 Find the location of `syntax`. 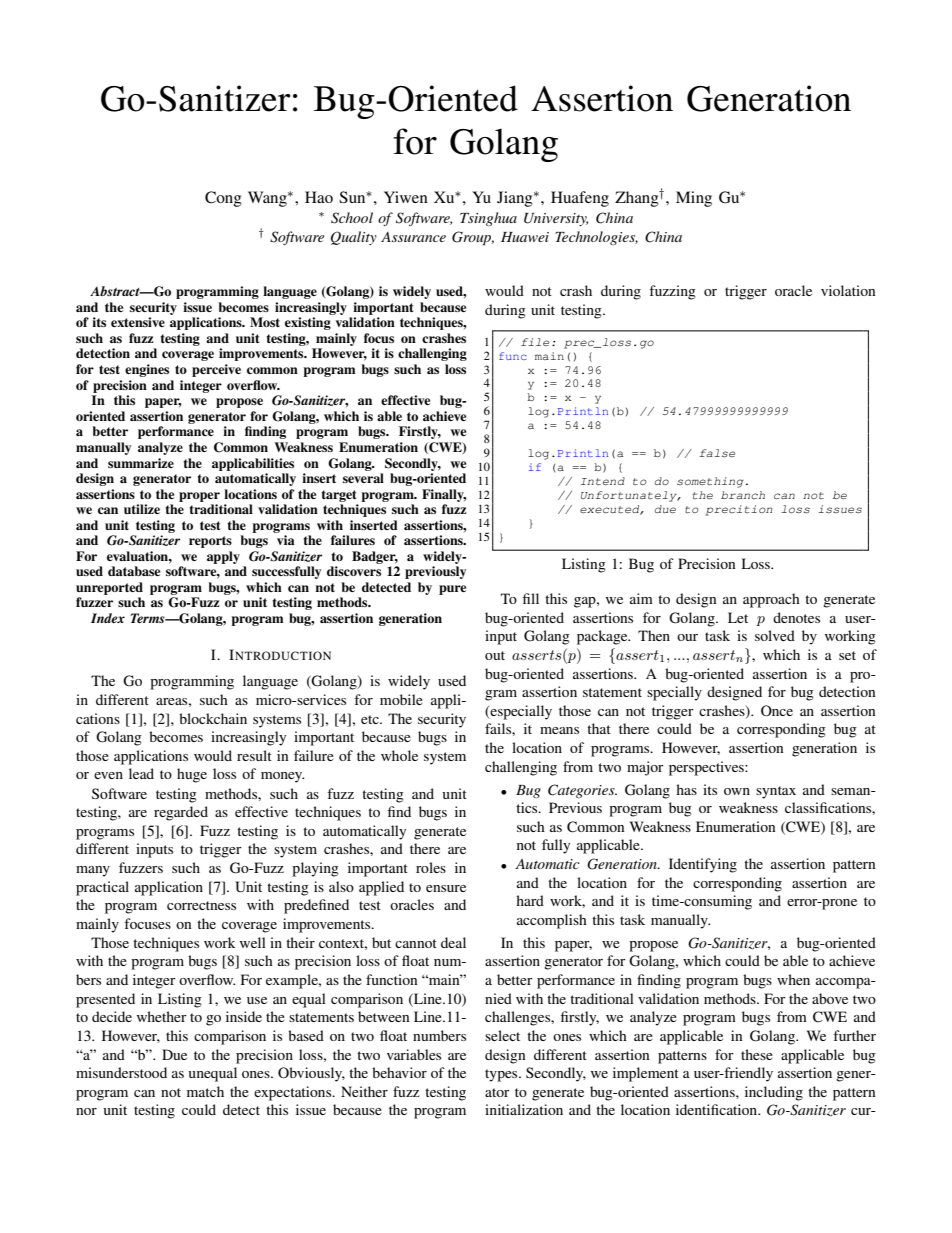

syntax is located at coordinates (776, 792).
